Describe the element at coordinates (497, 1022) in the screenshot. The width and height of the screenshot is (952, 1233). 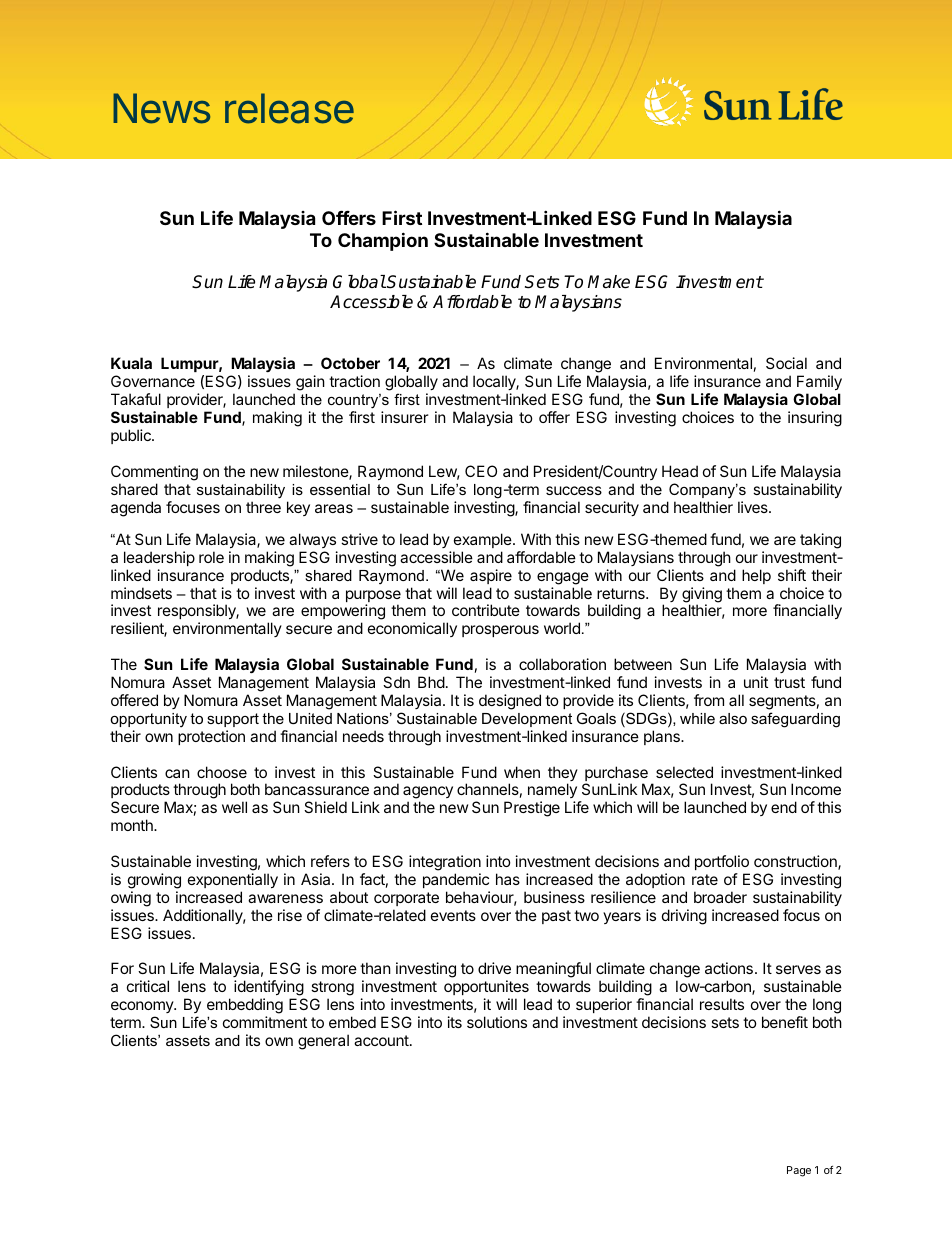
I see `solutions` at that location.
